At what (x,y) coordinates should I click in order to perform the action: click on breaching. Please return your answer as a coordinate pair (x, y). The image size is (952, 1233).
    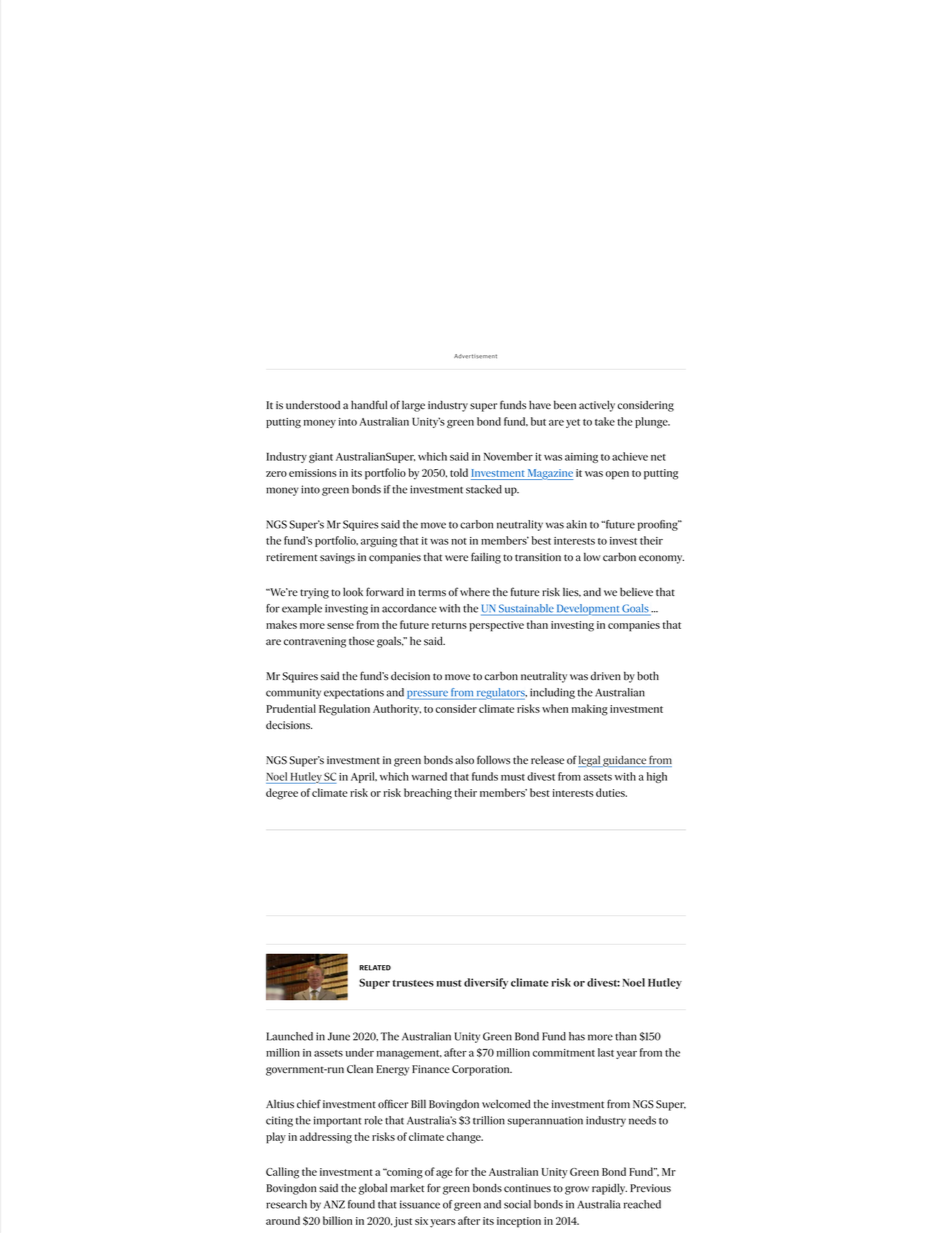
    Looking at the image, I should click on (428, 794).
